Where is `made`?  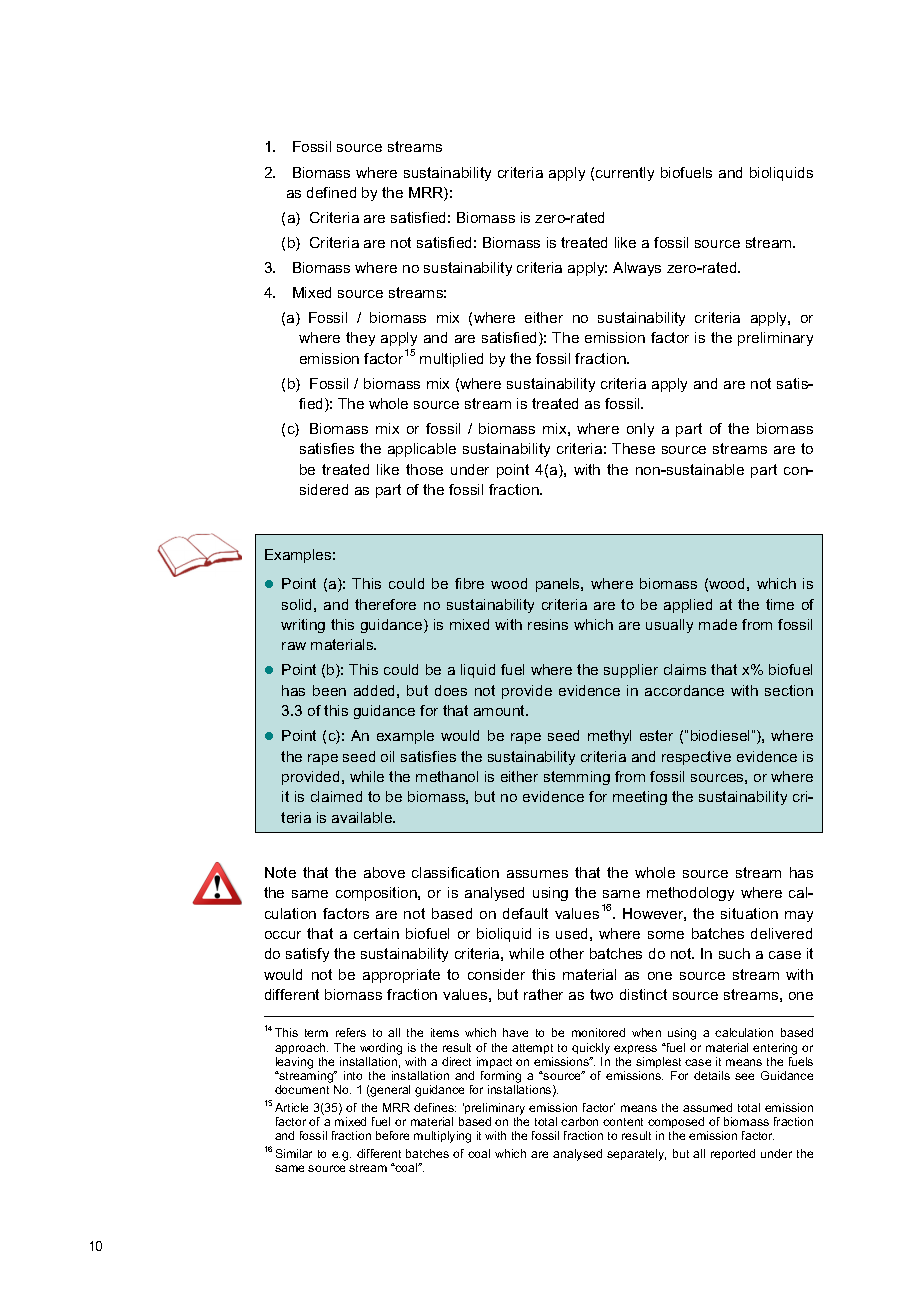
made is located at coordinates (718, 624).
